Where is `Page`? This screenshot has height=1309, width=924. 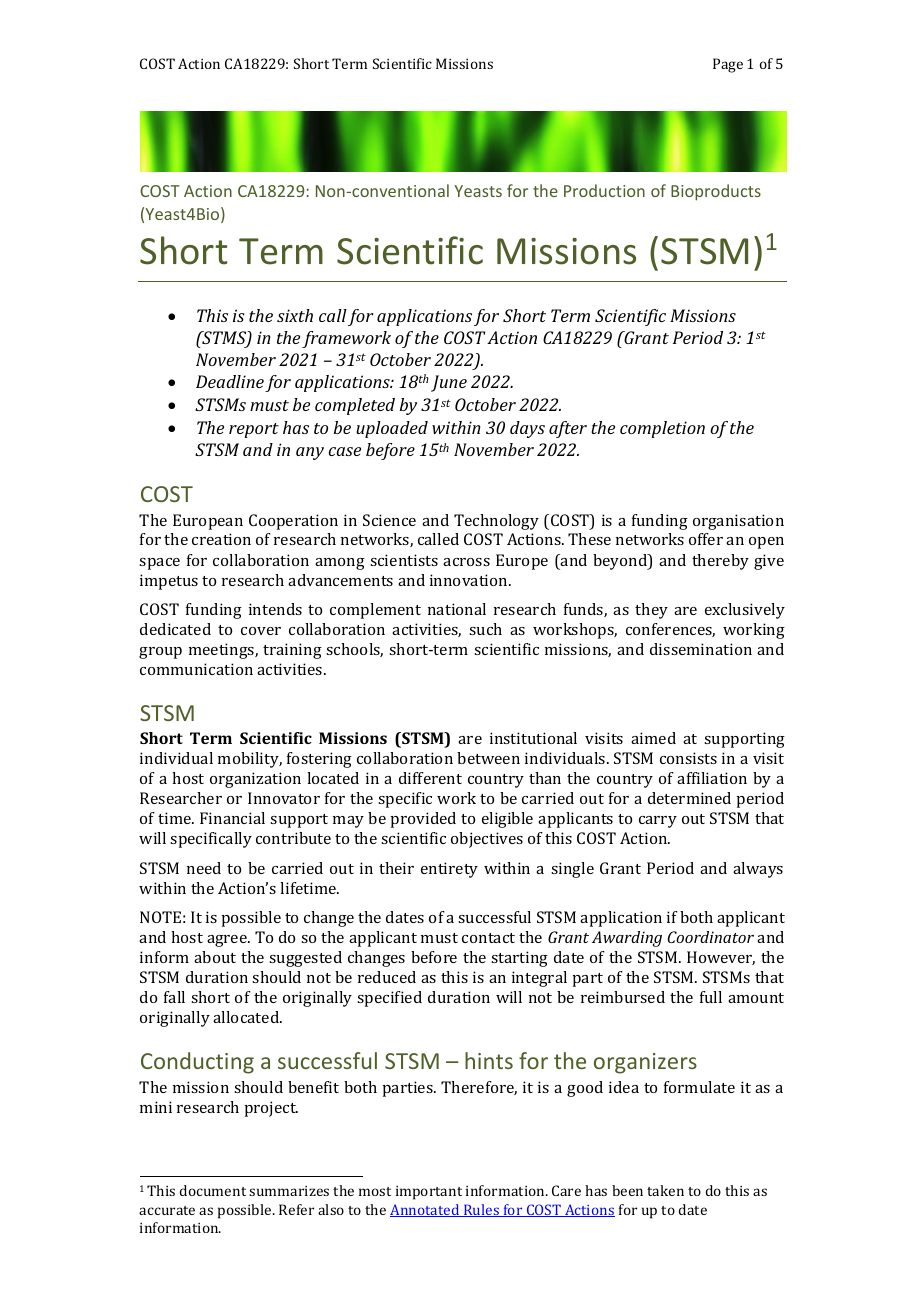
Page is located at coordinates (728, 65).
